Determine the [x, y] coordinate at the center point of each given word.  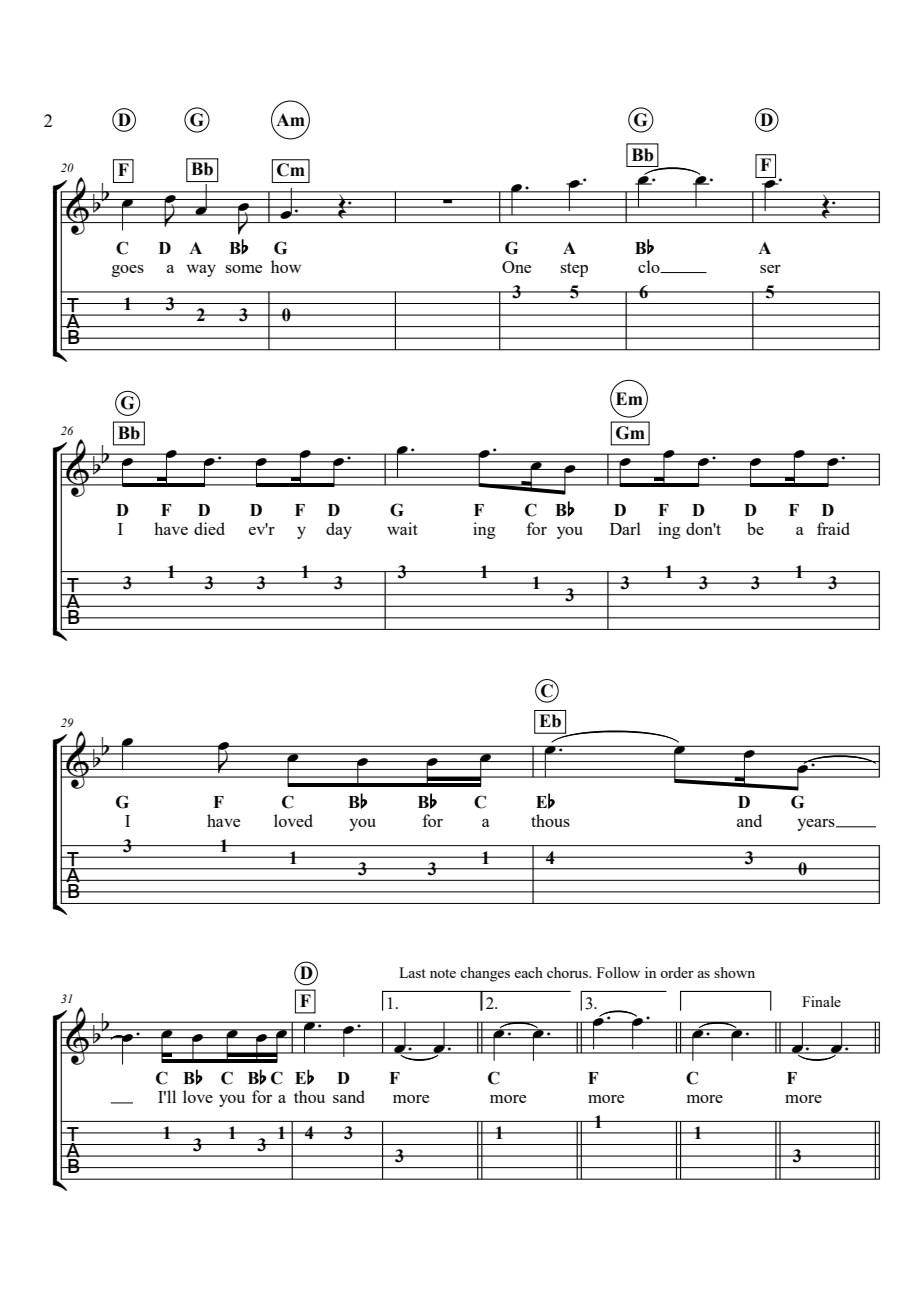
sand [349, 1096]
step [574, 269]
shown [734, 972]
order [677, 972]
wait [402, 528]
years [817, 825]
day [339, 530]
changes [485, 974]
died [209, 528]
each [528, 972]
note [443, 973]
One [516, 267]
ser [770, 269]
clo [650, 266]
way [201, 271]
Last [412, 972]
